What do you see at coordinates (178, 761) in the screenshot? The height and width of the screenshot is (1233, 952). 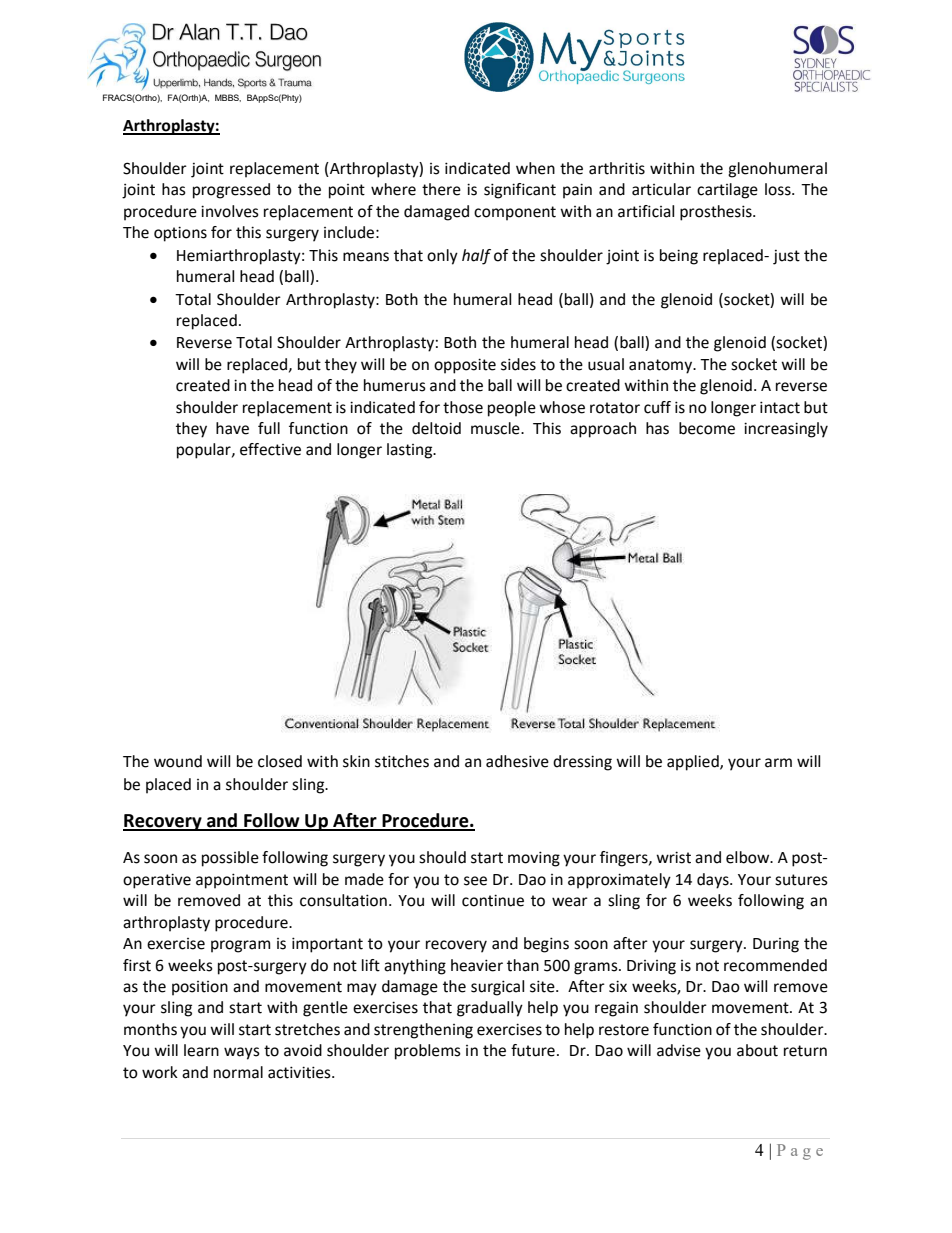 I see `wound` at bounding box center [178, 761].
